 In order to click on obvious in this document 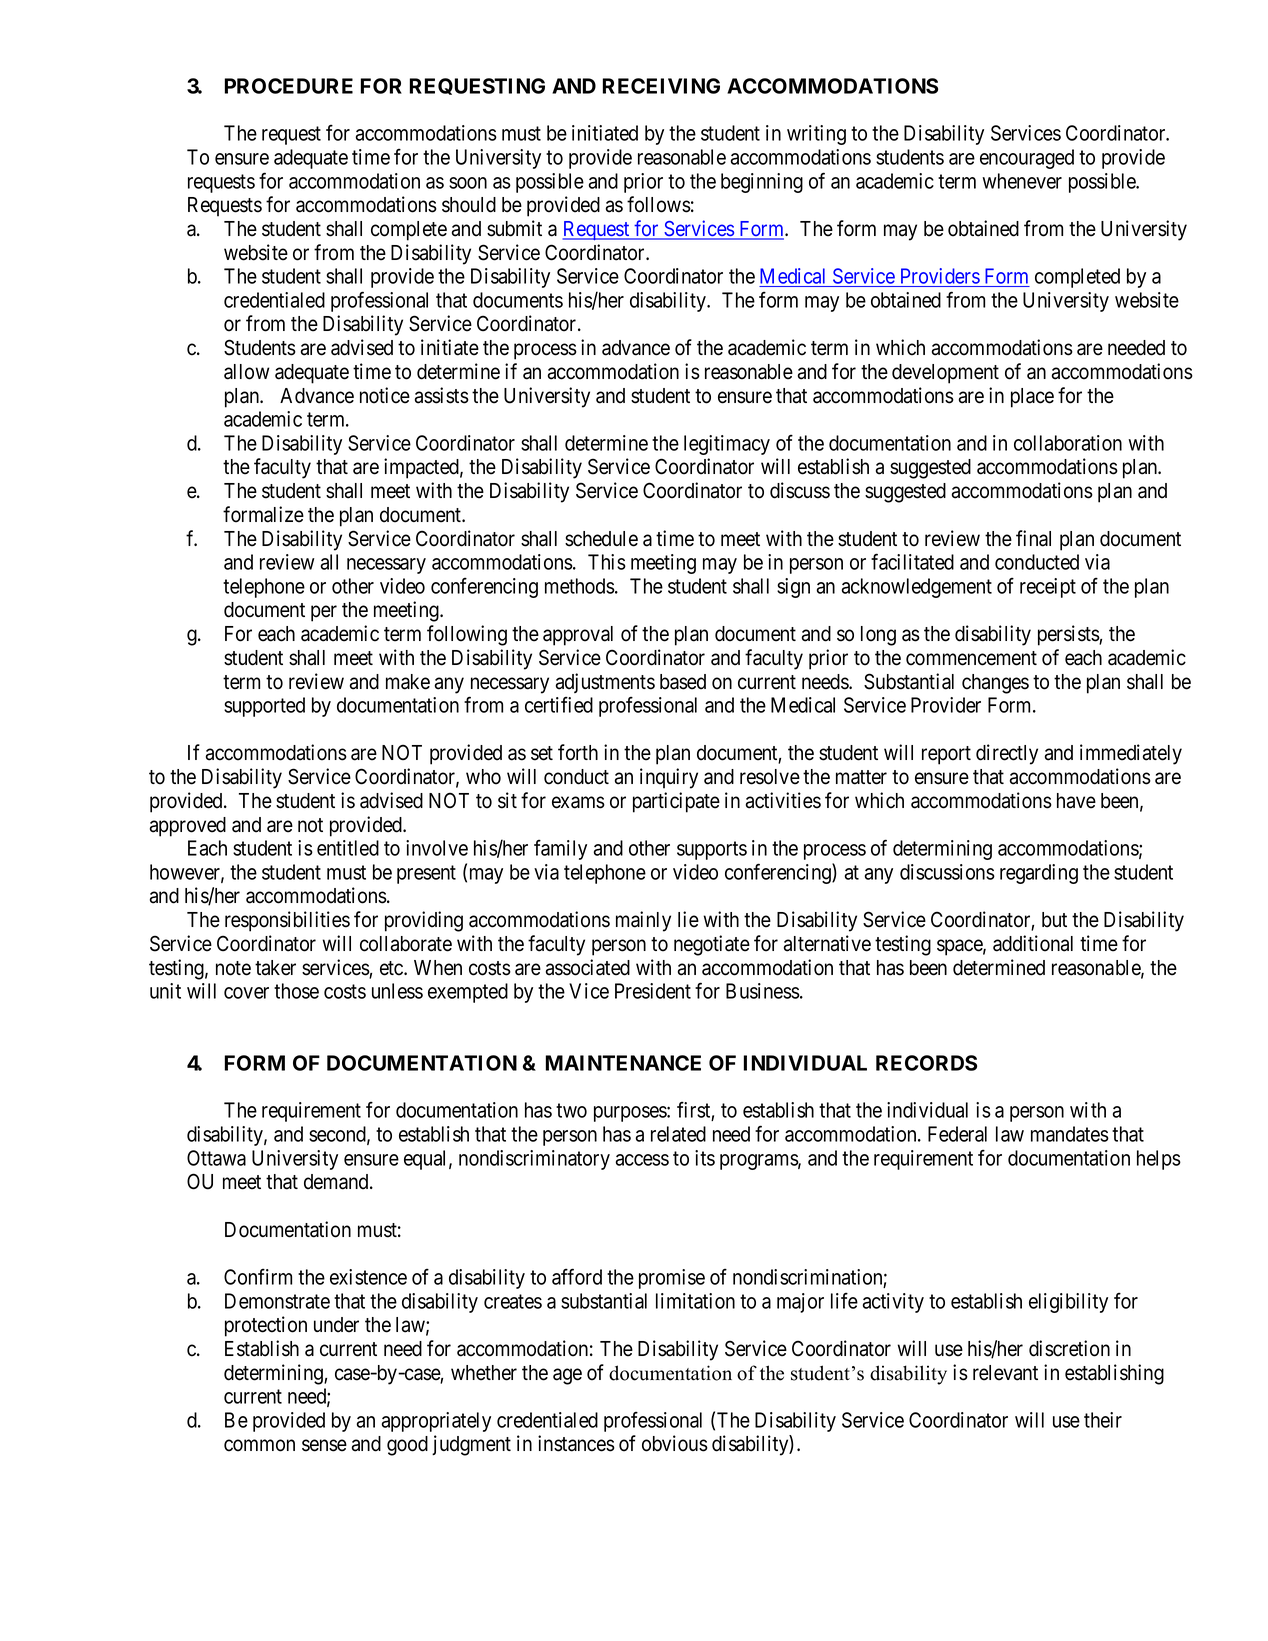, I will do `click(675, 1443)`.
